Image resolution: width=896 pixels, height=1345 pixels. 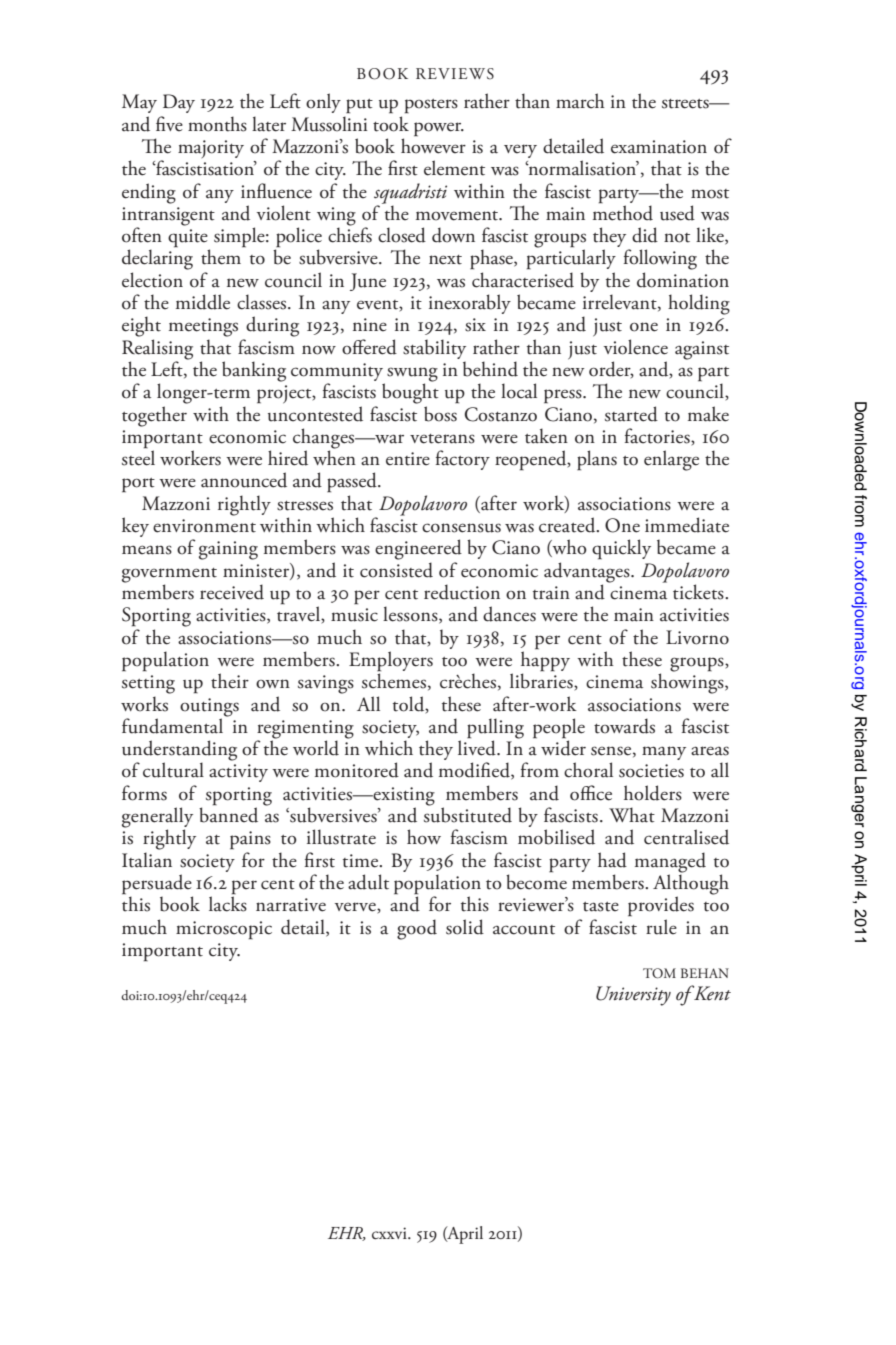 I want to click on schemes, so click(x=394, y=680).
